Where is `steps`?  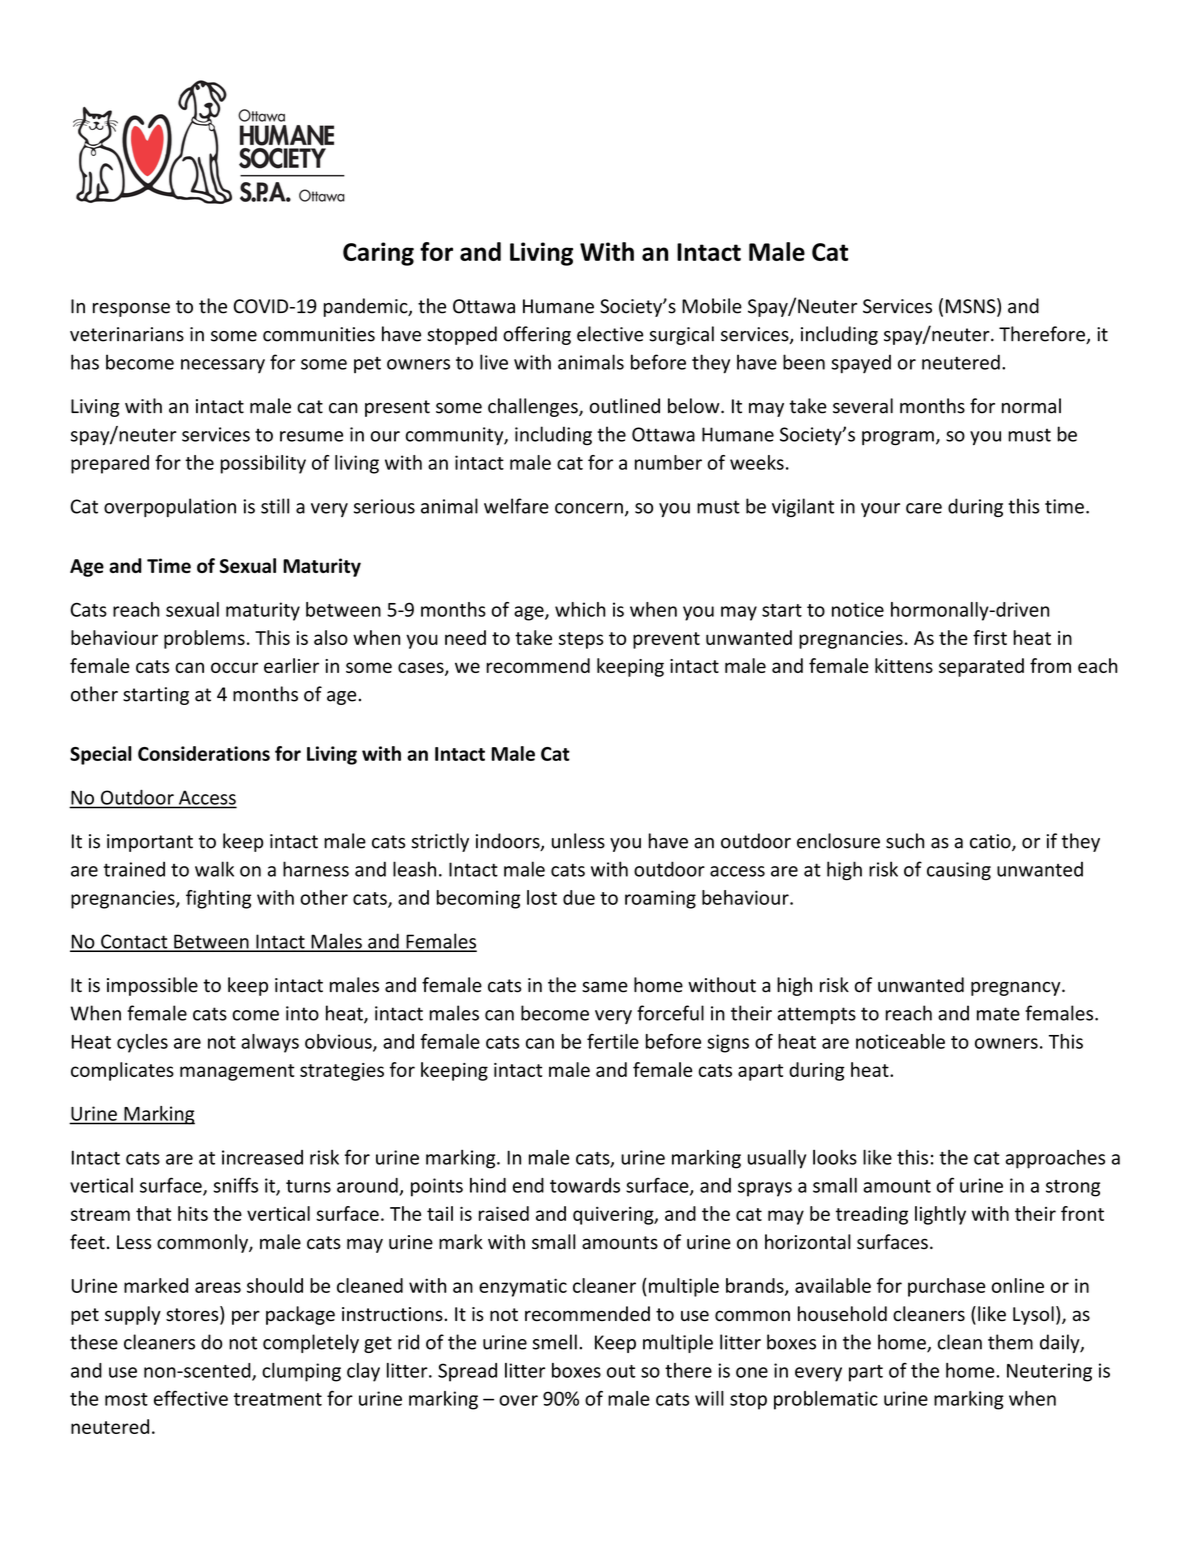
steps is located at coordinates (581, 640).
